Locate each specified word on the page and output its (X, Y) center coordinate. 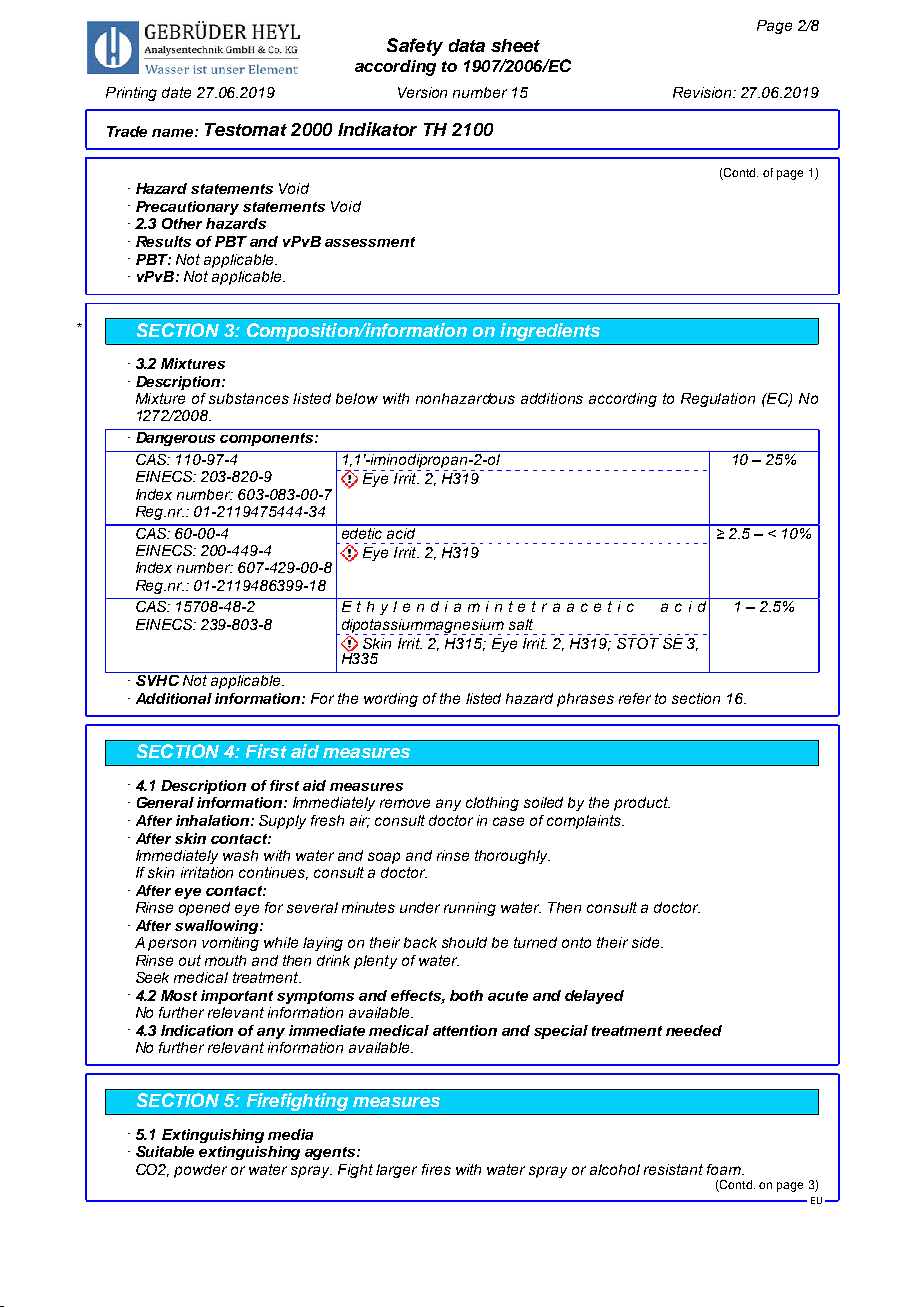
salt (521, 624)
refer (635, 698)
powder (200, 1171)
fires (436, 1169)
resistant (673, 1169)
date (176, 92)
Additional (174, 698)
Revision (703, 92)
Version (422, 92)
